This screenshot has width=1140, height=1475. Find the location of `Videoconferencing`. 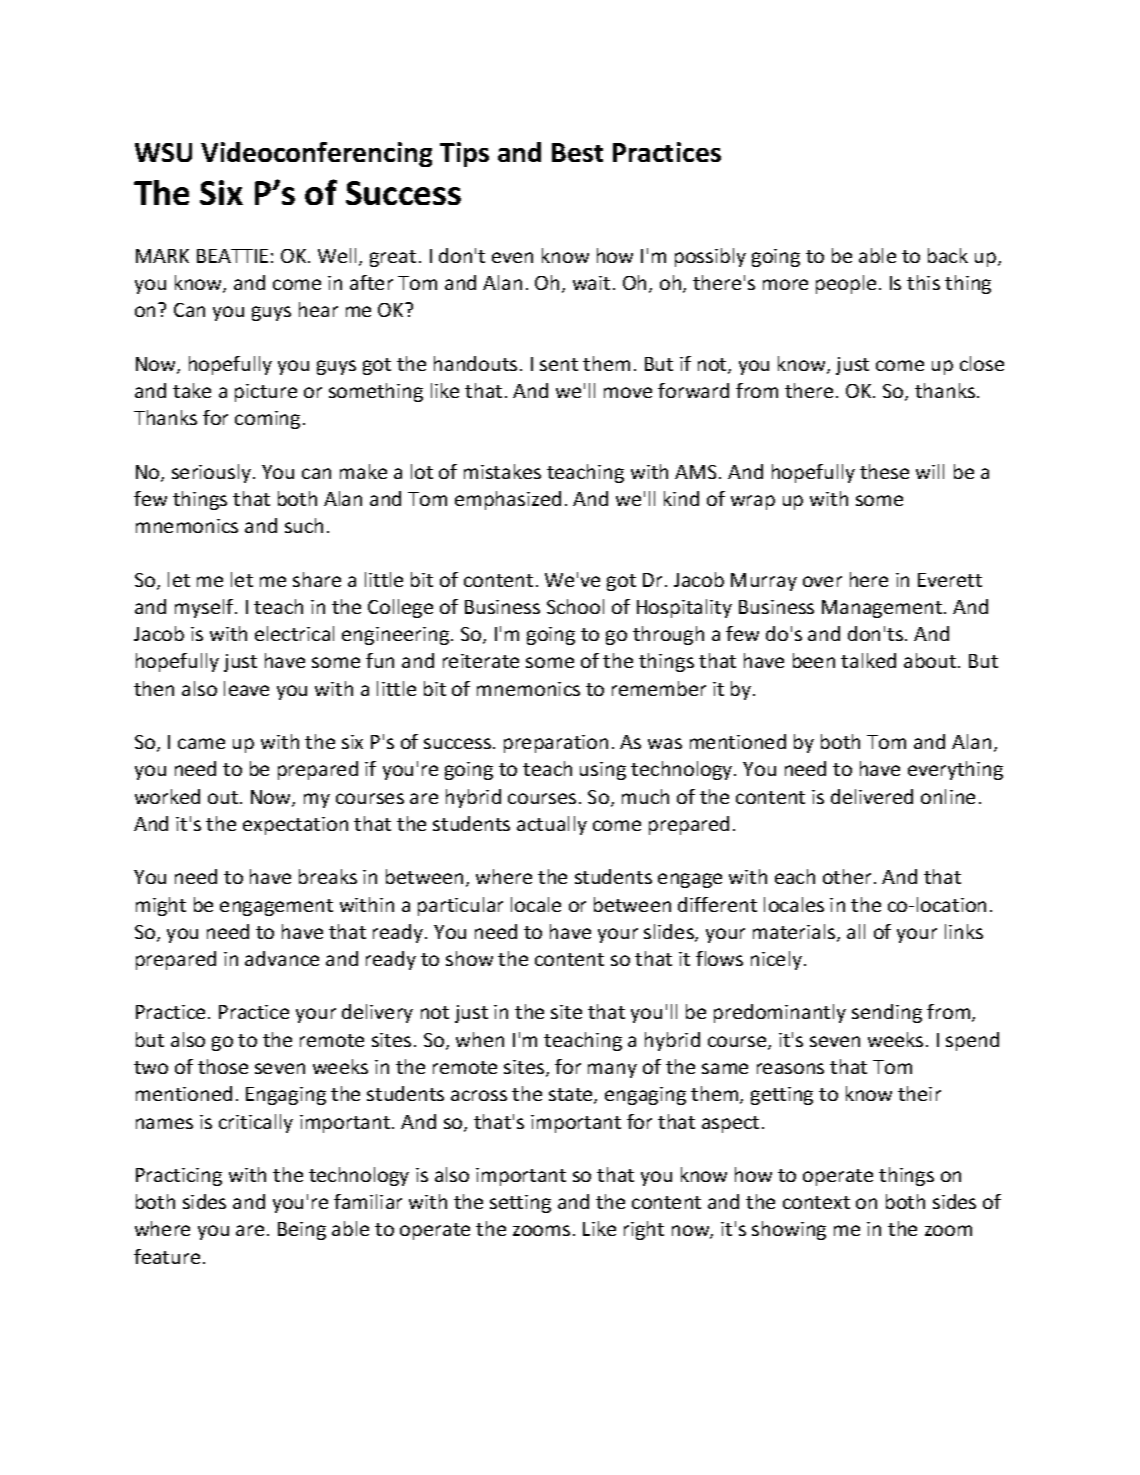

Videoconferencing is located at coordinates (316, 154).
